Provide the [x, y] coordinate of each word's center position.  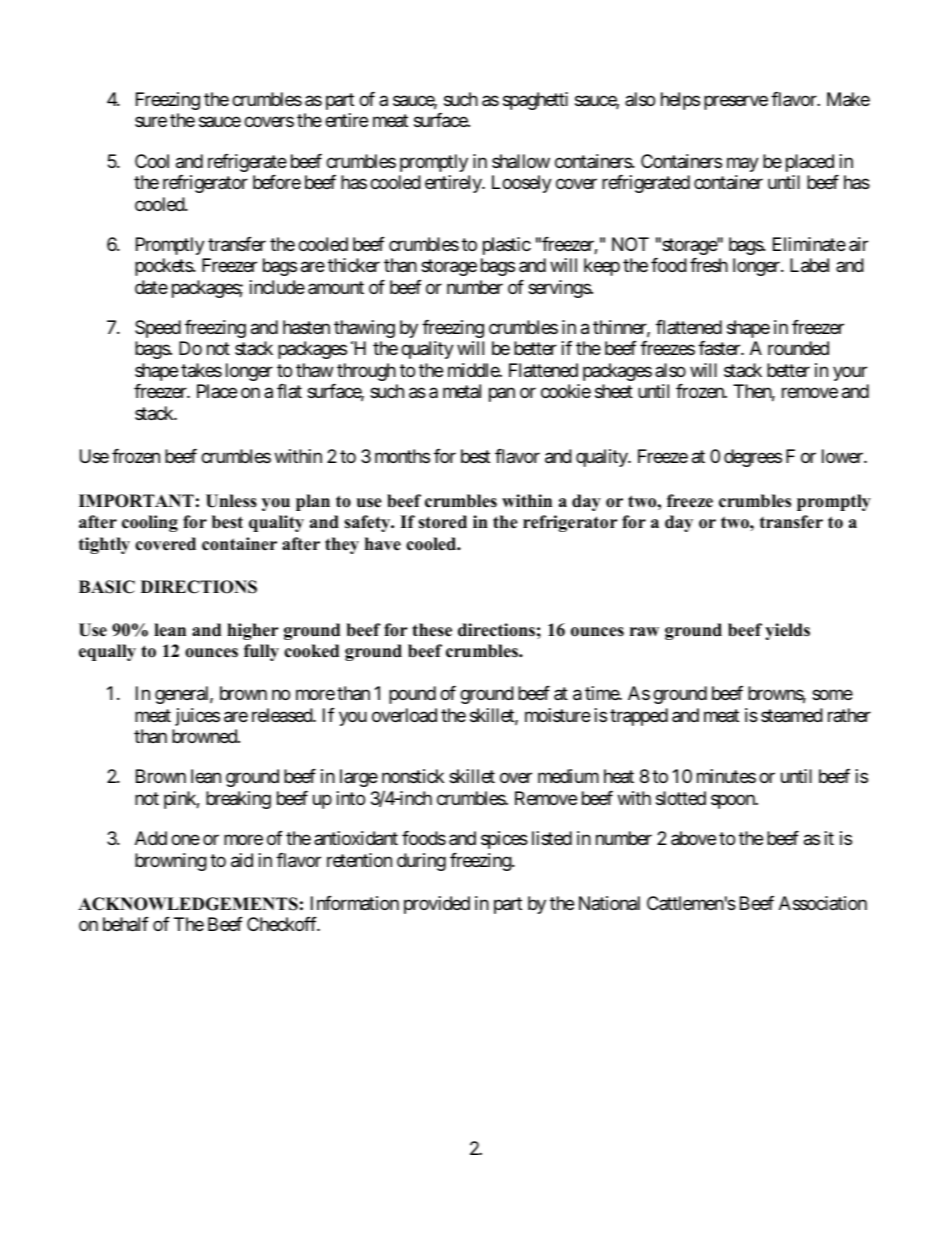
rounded [798, 348]
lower [843, 456]
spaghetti [535, 101]
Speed [158, 329]
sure [151, 122]
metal [462, 391]
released [283, 715]
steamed [792, 715]
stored [442, 522]
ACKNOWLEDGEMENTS [188, 904]
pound [412, 695]
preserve [736, 102]
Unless [231, 501]
